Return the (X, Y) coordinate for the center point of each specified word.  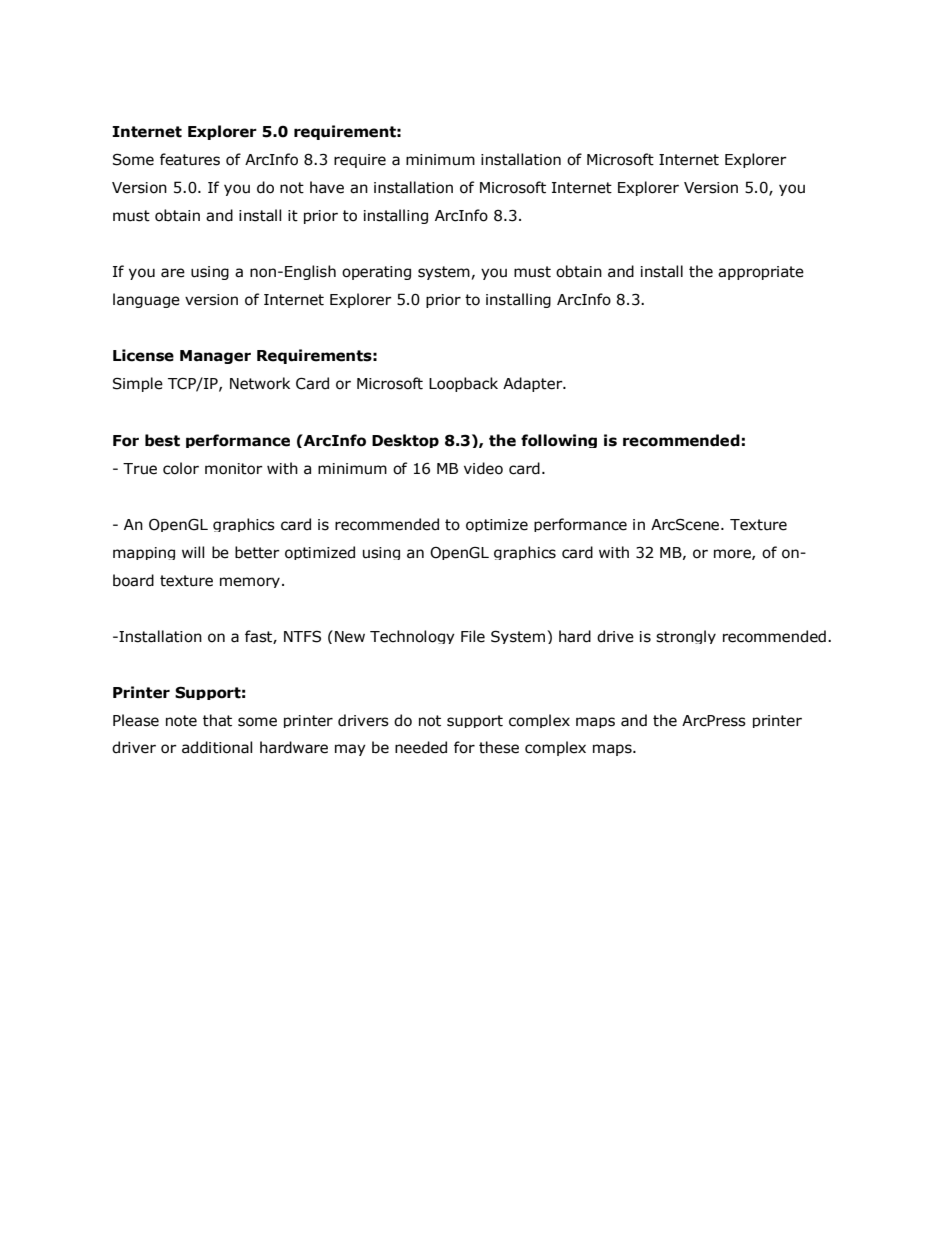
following (559, 441)
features (190, 159)
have (327, 187)
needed (421, 747)
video (483, 468)
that (217, 720)
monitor (234, 469)
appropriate (761, 273)
